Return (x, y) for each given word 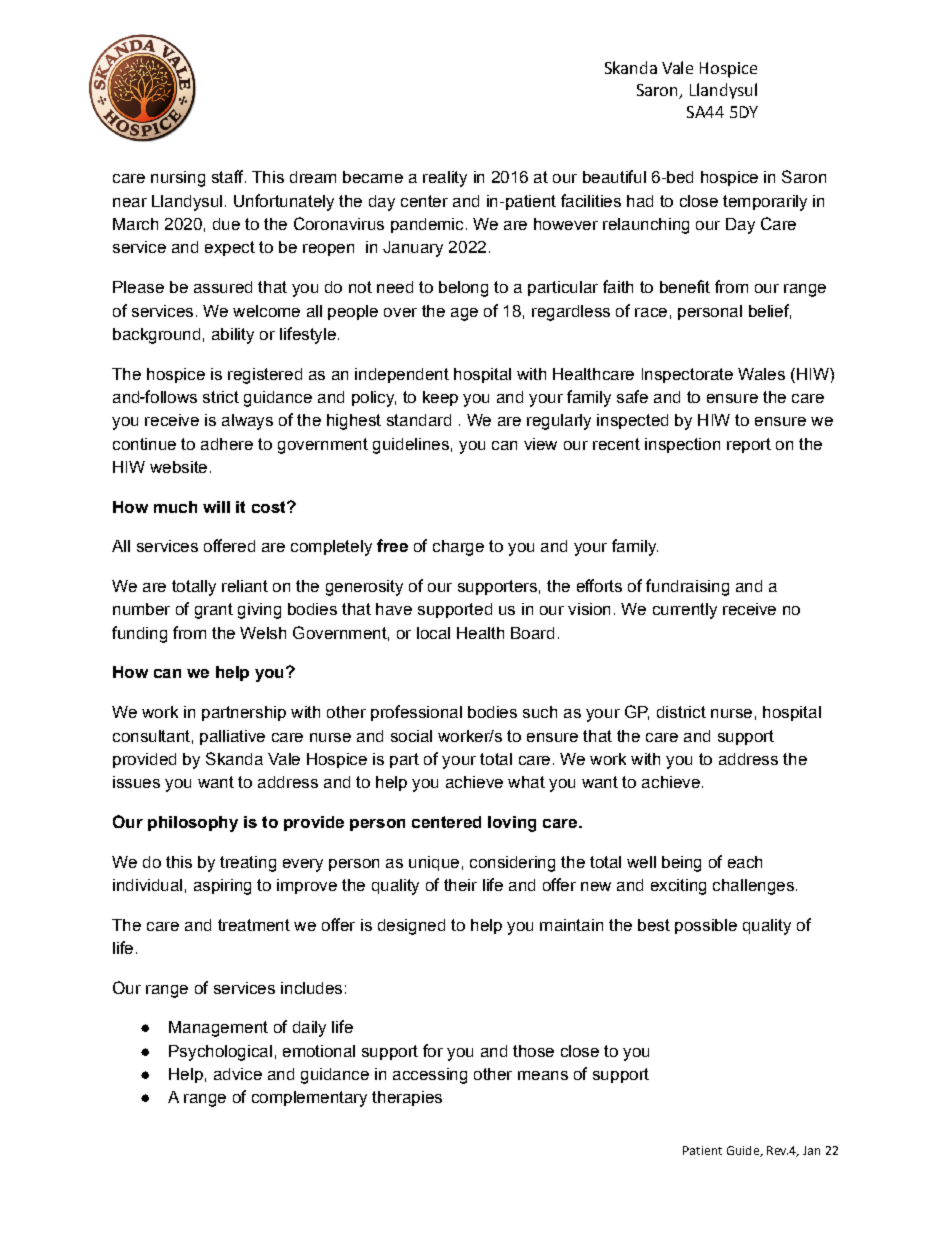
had (640, 201)
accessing (430, 1076)
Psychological (220, 1053)
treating (248, 864)
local (433, 633)
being (681, 864)
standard (419, 420)
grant (214, 611)
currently (685, 611)
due (226, 224)
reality (445, 179)
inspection (682, 445)
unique (434, 863)
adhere (227, 444)
